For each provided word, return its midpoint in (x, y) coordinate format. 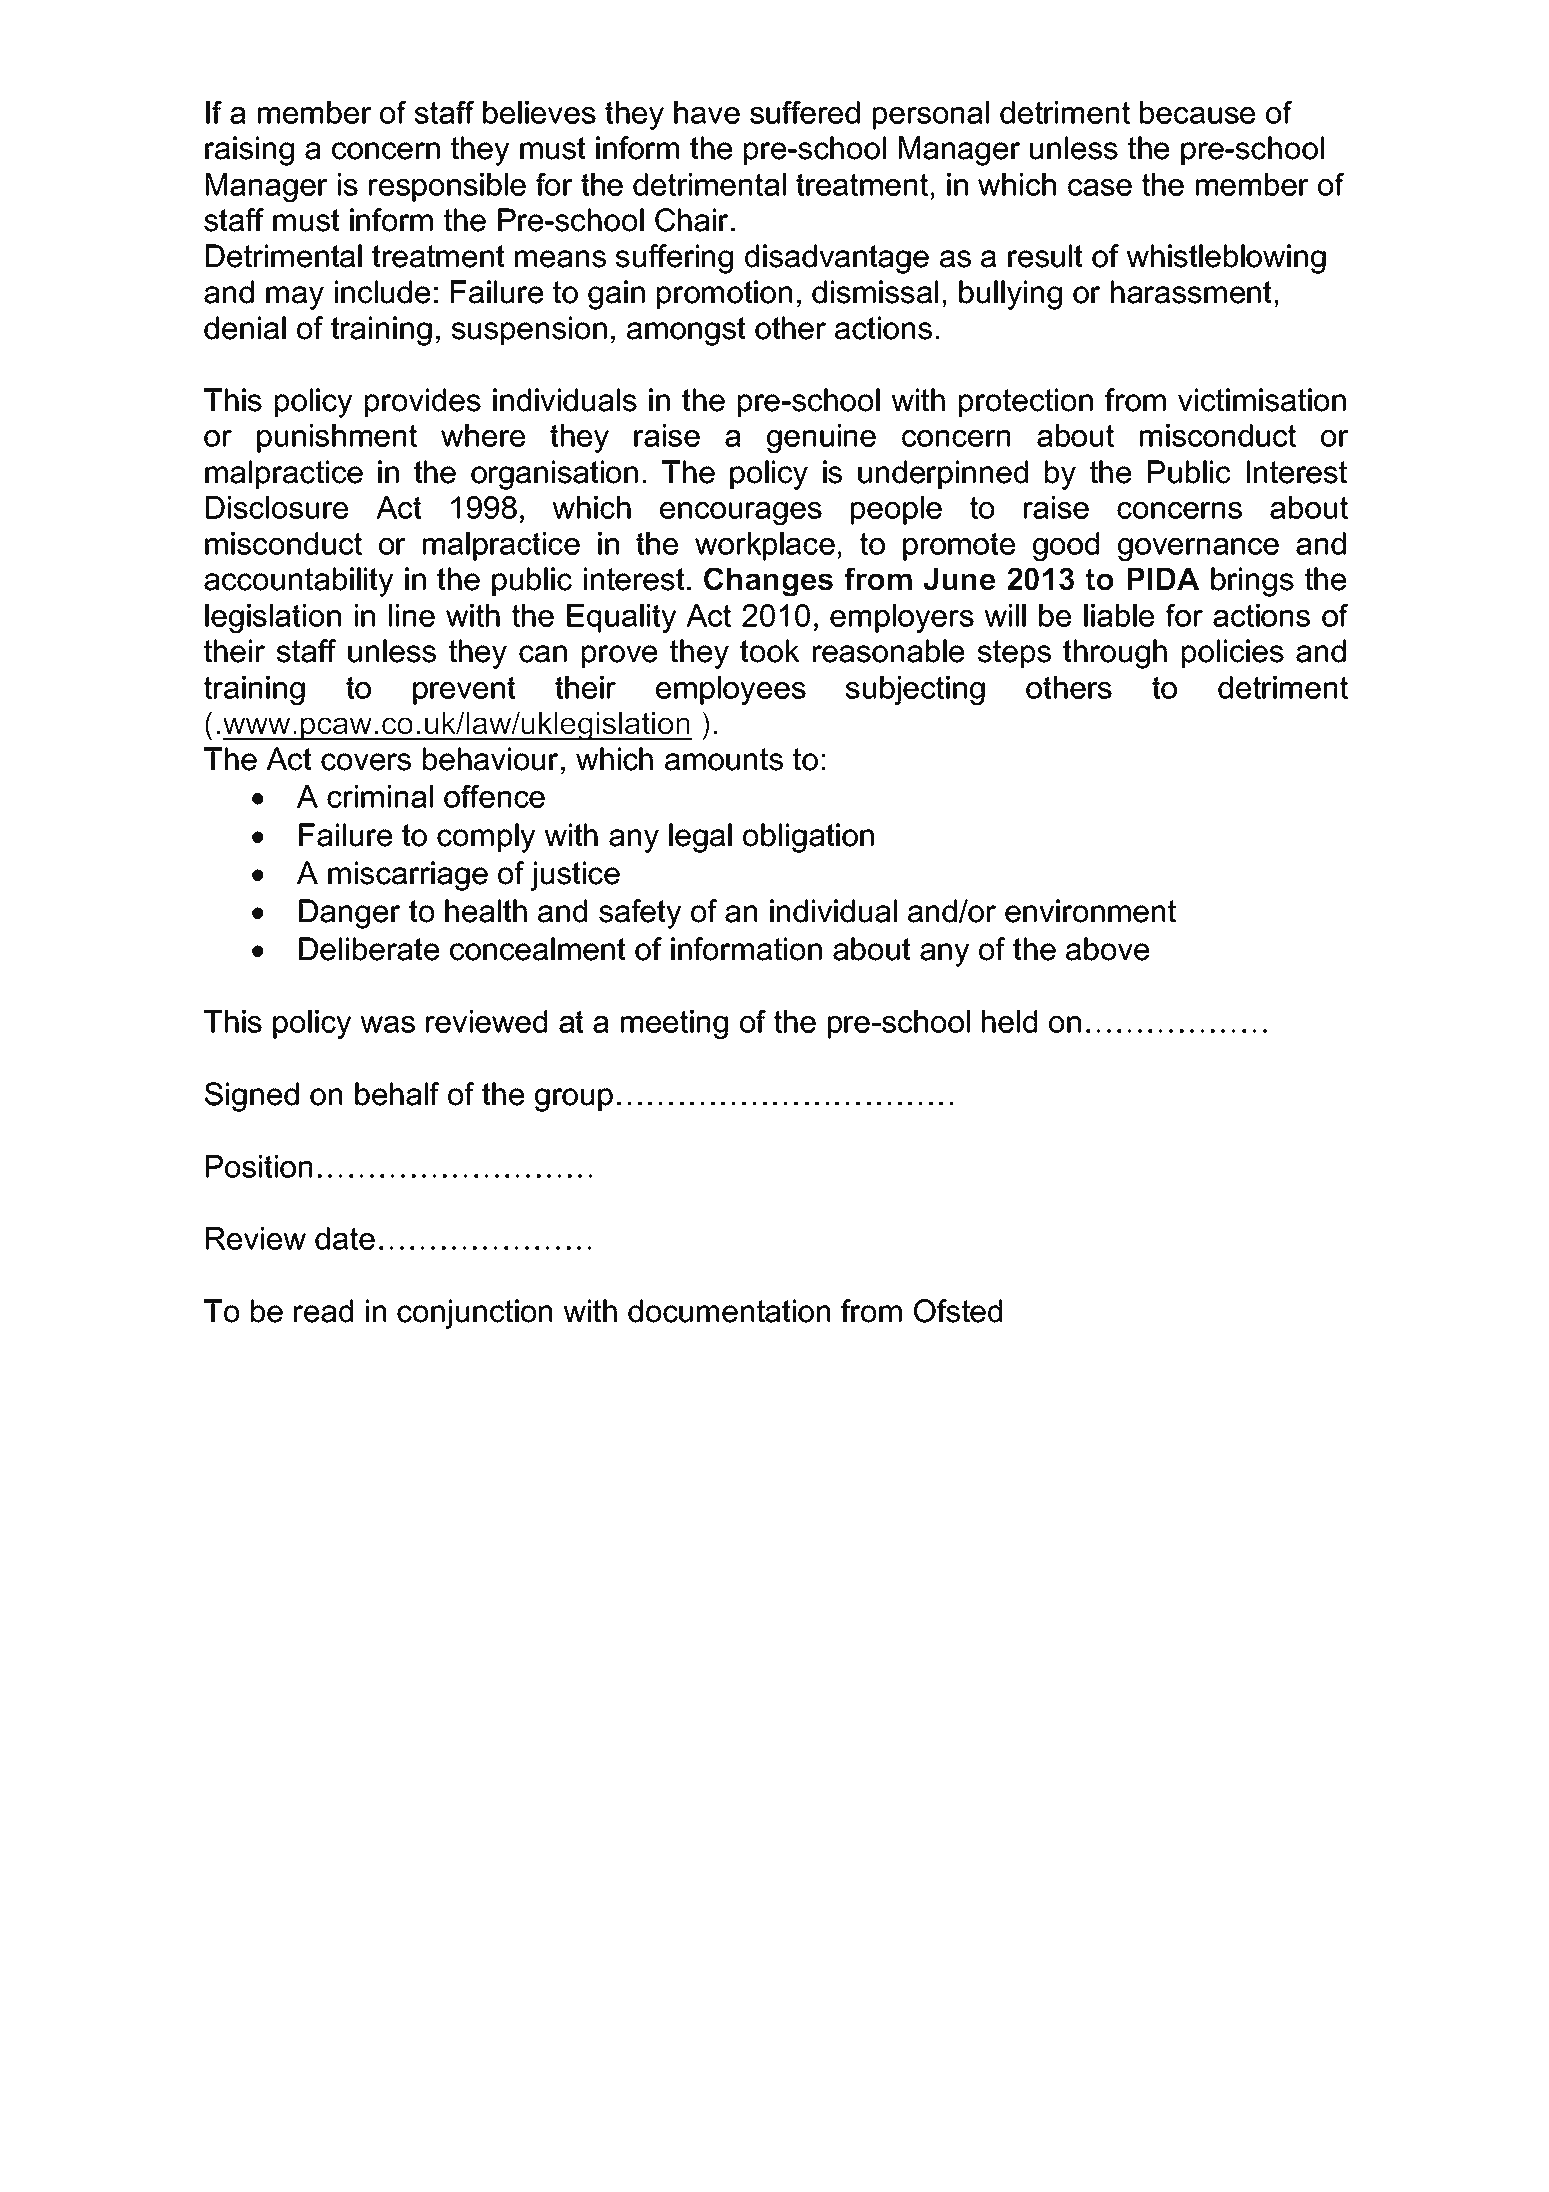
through (1115, 654)
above (1107, 949)
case (1100, 187)
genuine (821, 438)
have (707, 112)
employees (731, 690)
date (345, 1238)
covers (366, 762)
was (387, 1024)
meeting (674, 1024)
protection (1026, 402)
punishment (337, 438)
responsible (447, 187)
